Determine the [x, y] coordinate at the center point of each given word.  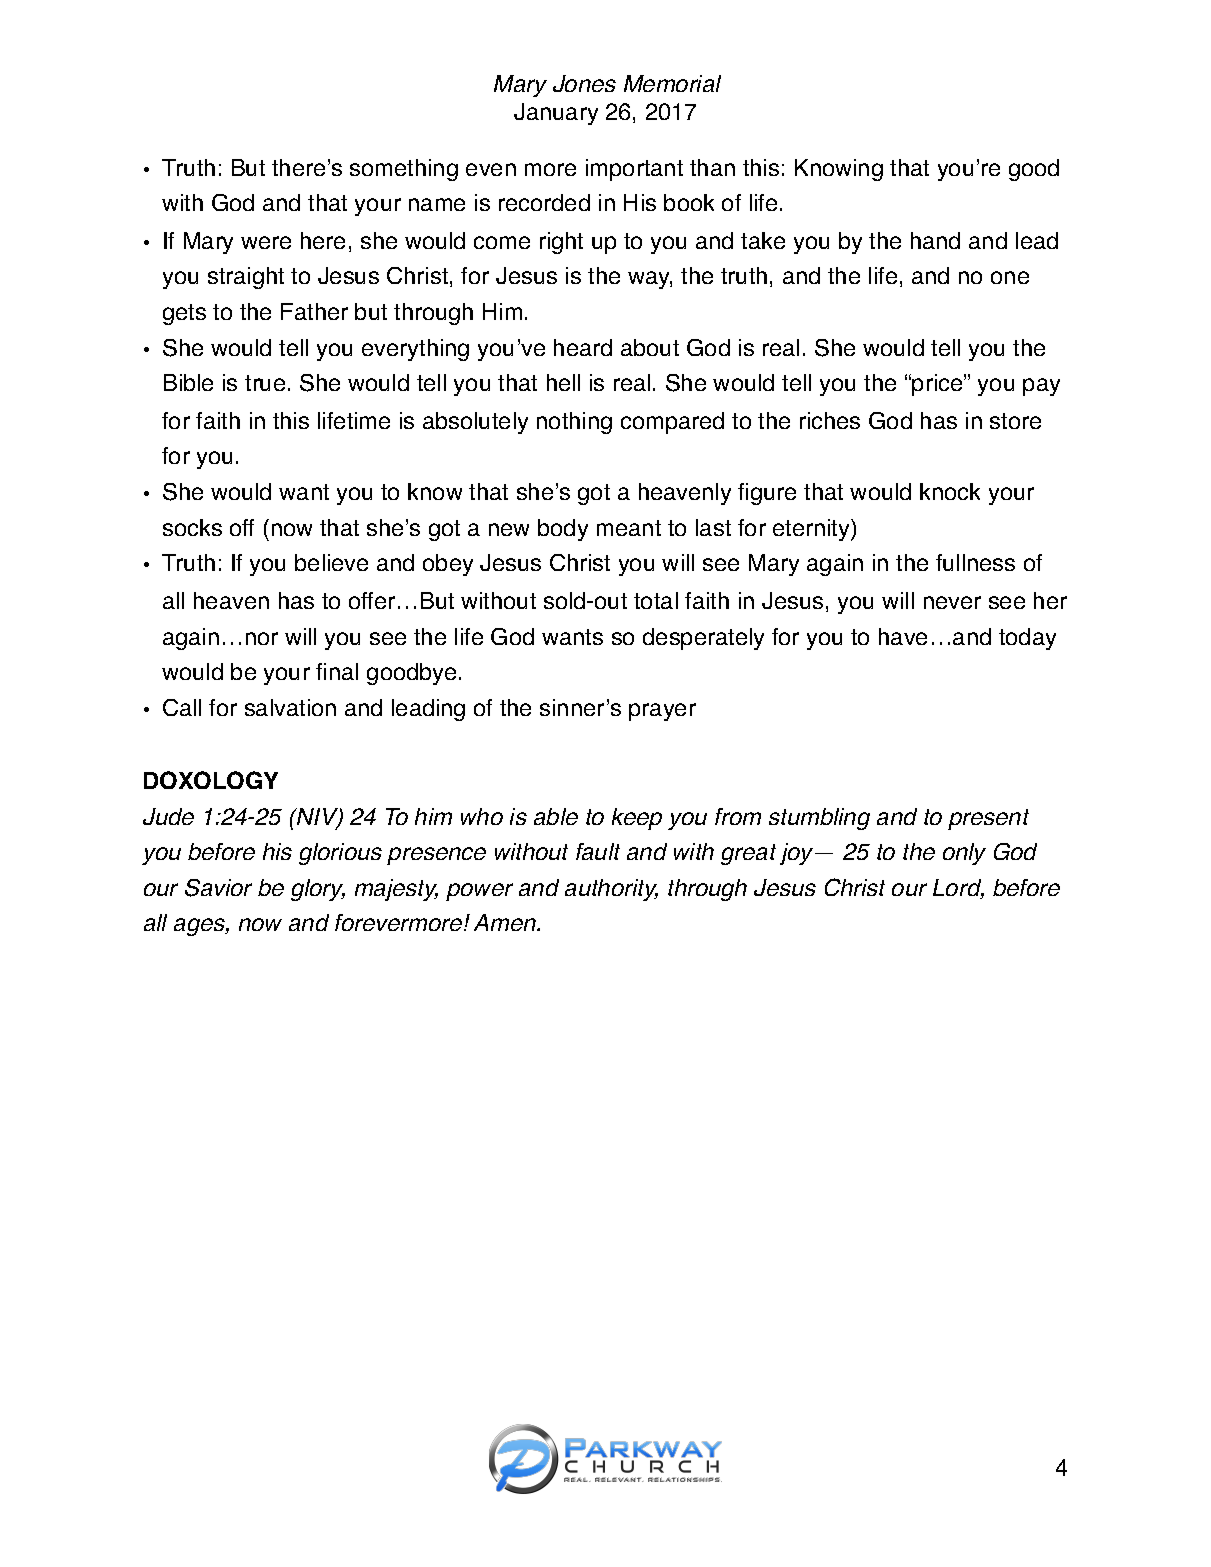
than [712, 167]
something [404, 170]
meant [629, 528]
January [556, 114]
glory [318, 890]
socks [192, 527]
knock [950, 491]
